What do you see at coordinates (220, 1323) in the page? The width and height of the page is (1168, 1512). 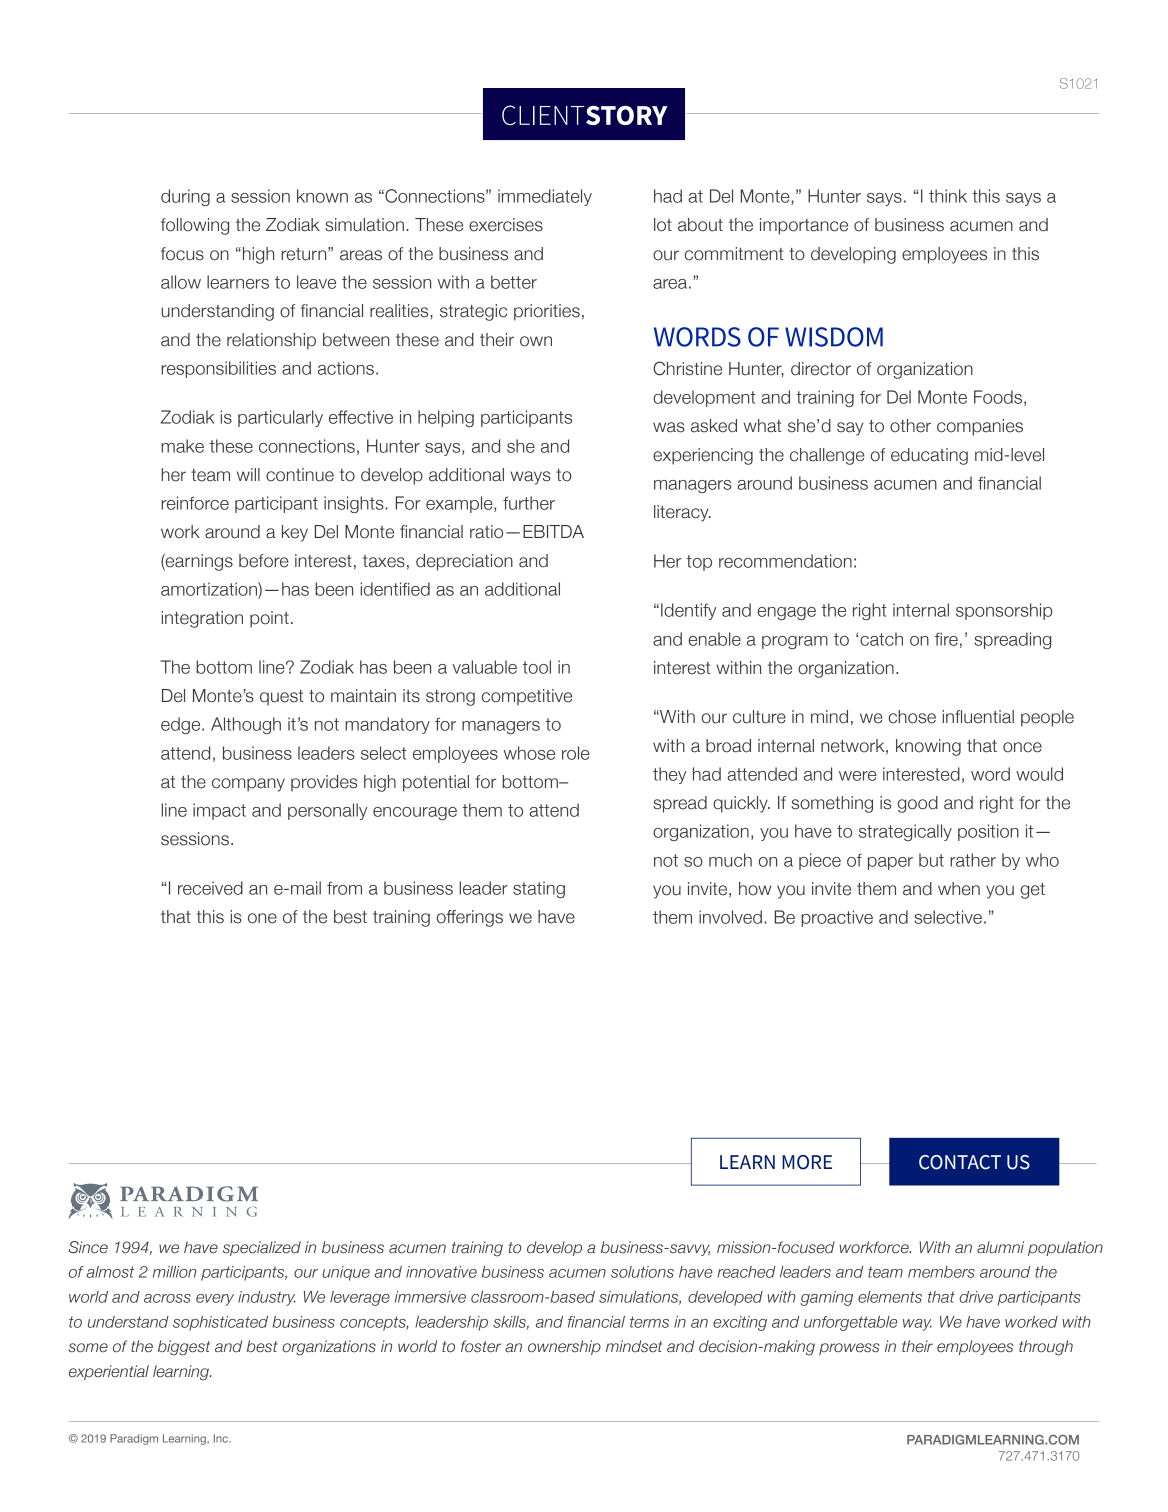 I see `sophisticated` at bounding box center [220, 1323].
